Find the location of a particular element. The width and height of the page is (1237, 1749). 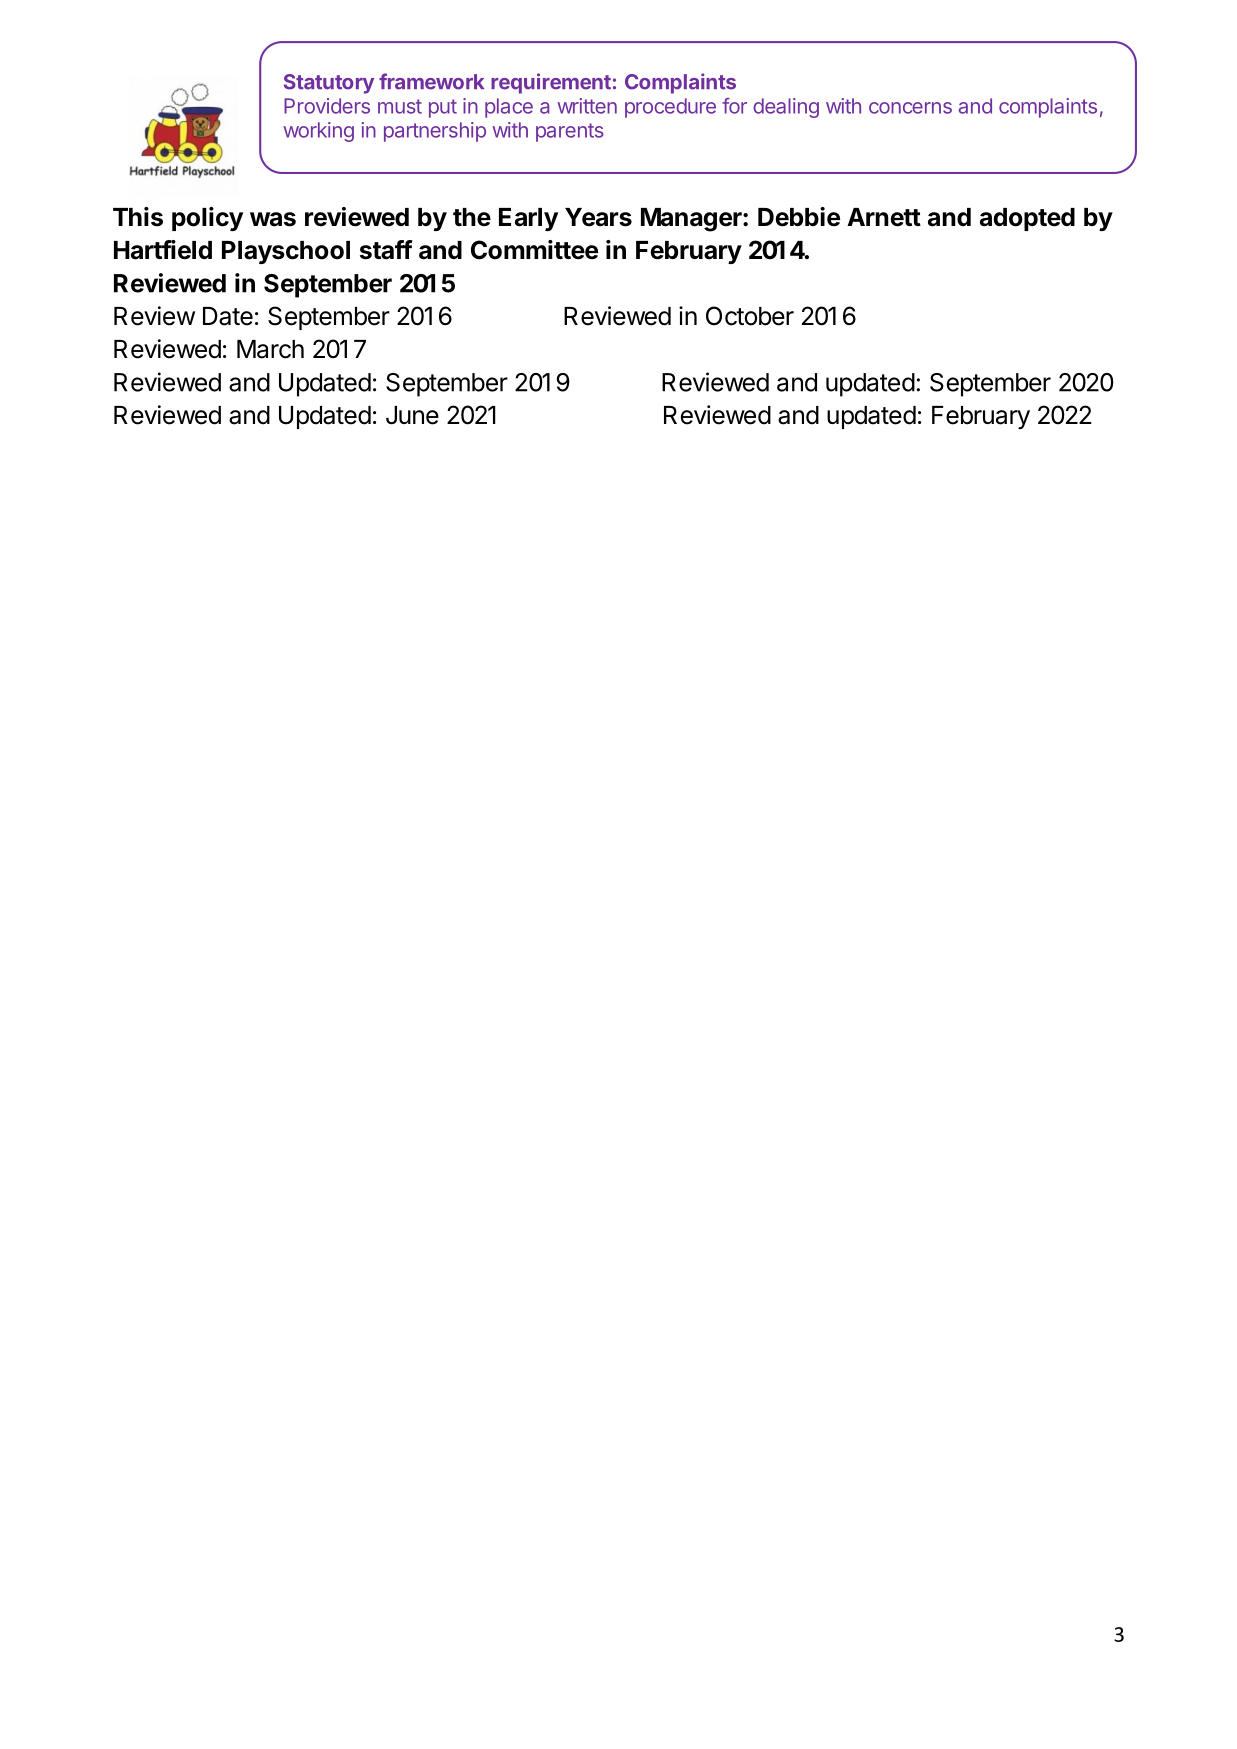

working is located at coordinates (318, 132).
